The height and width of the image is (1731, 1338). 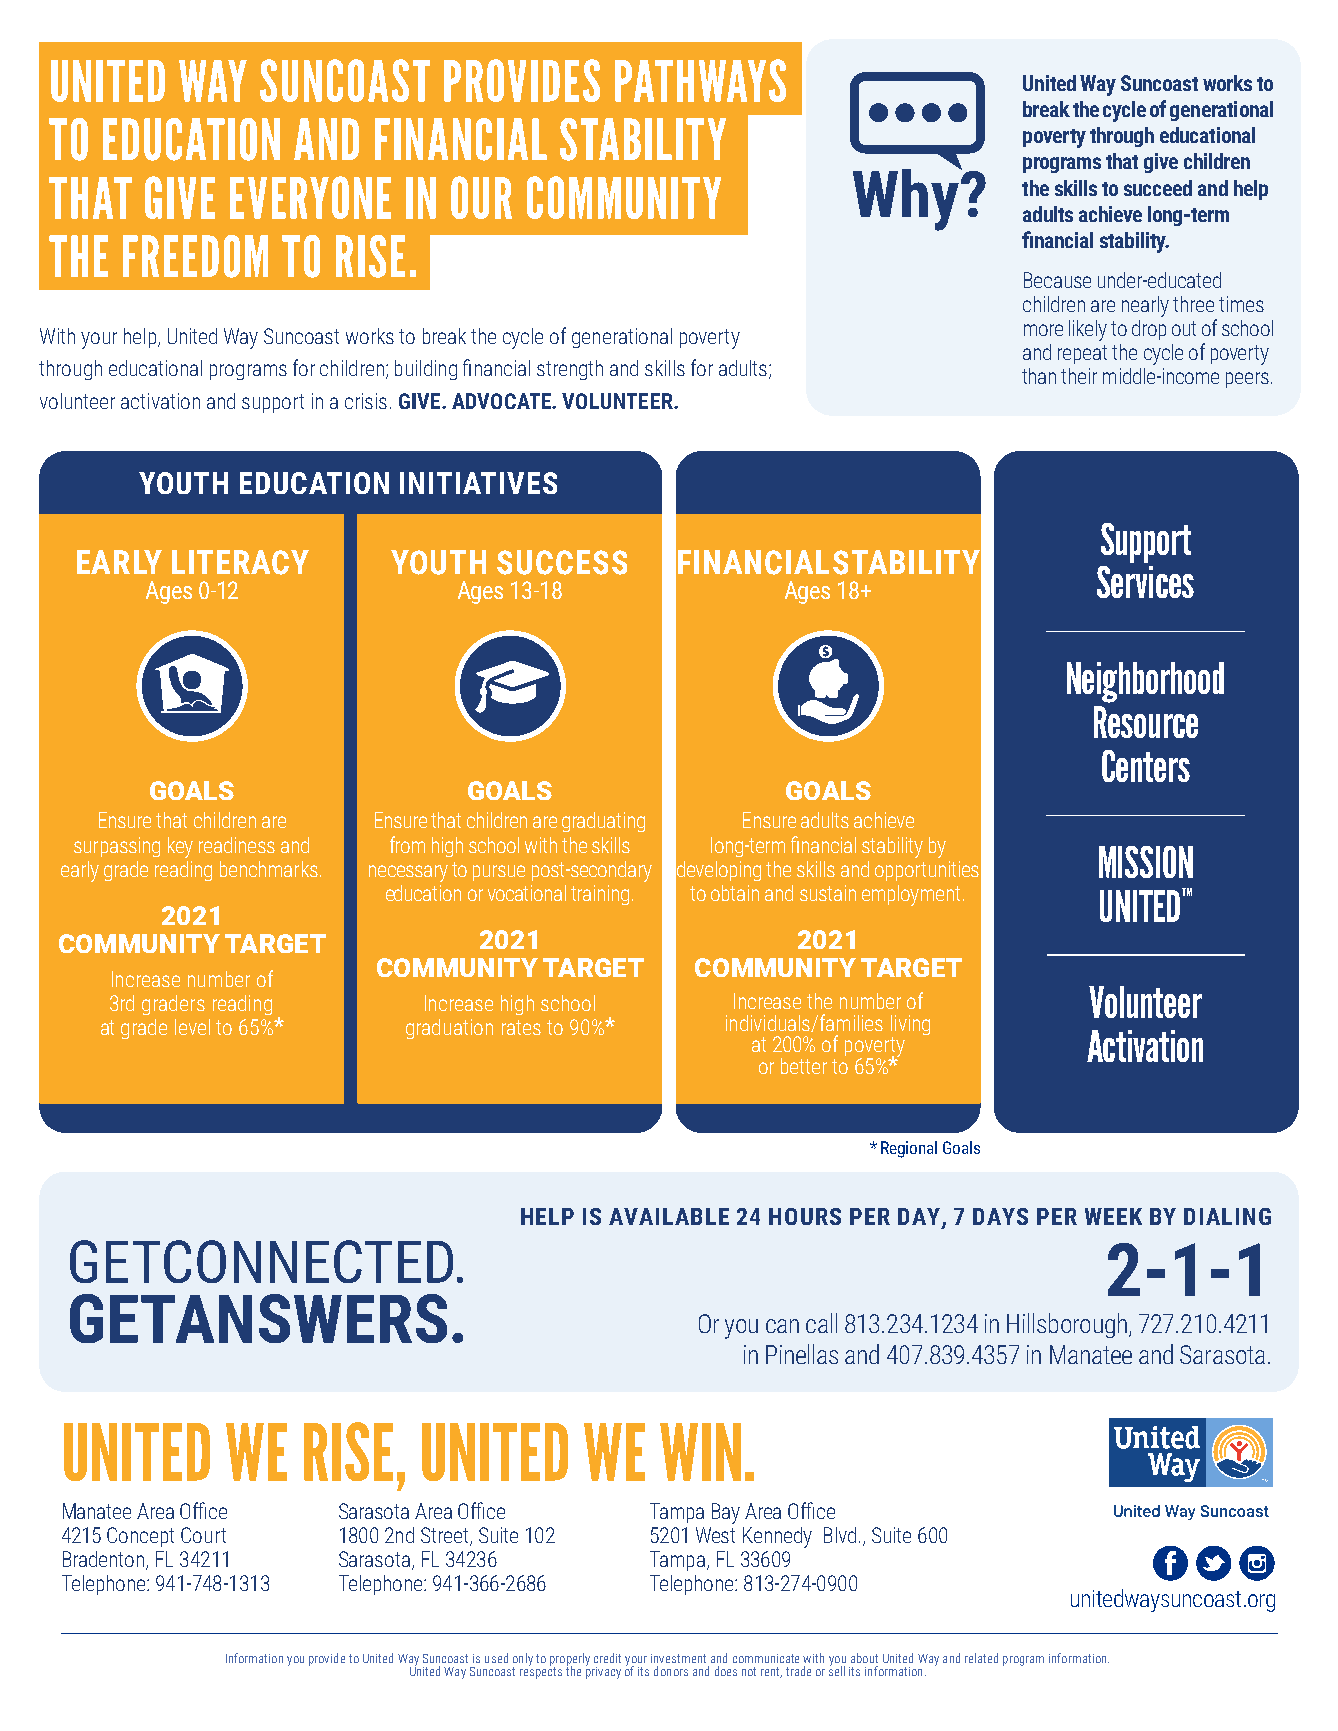 I want to click on Services, so click(x=1145, y=582).
